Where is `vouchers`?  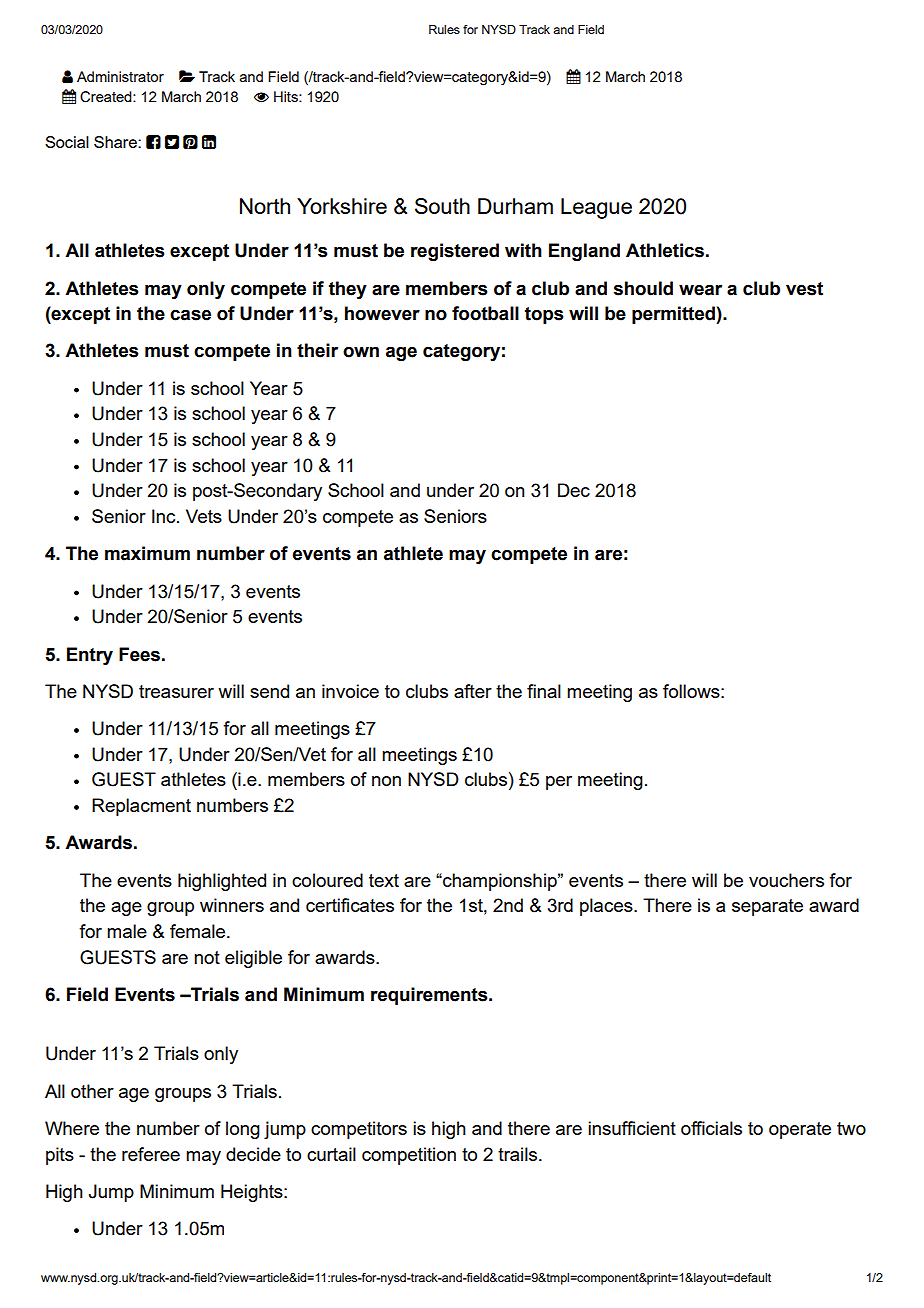
vouchers is located at coordinates (786, 880).
